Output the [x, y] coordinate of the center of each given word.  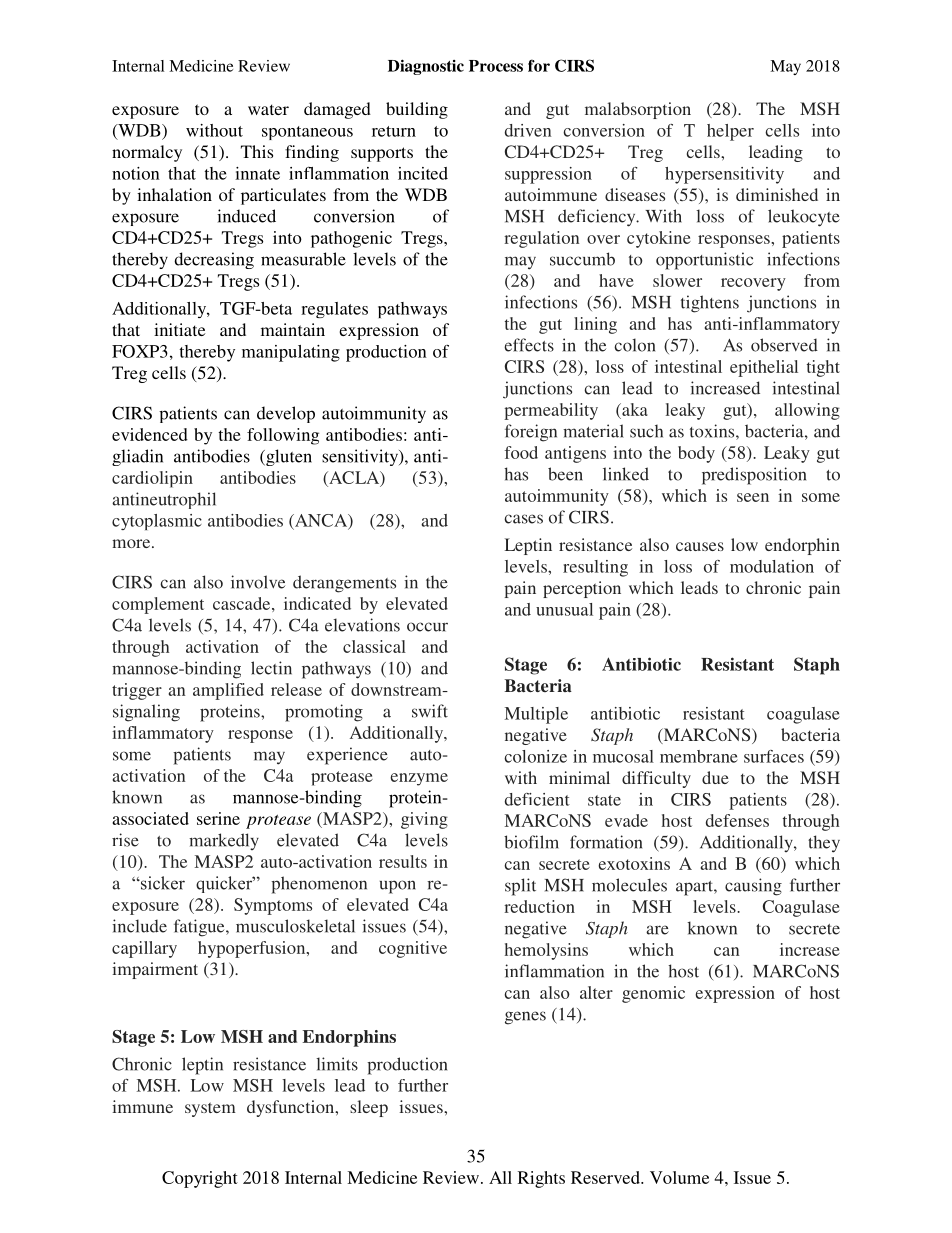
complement [158, 605]
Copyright [200, 1179]
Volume [679, 1177]
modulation [772, 566]
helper [730, 132]
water [268, 109]
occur [427, 627]
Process [496, 66]
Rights [541, 1179]
